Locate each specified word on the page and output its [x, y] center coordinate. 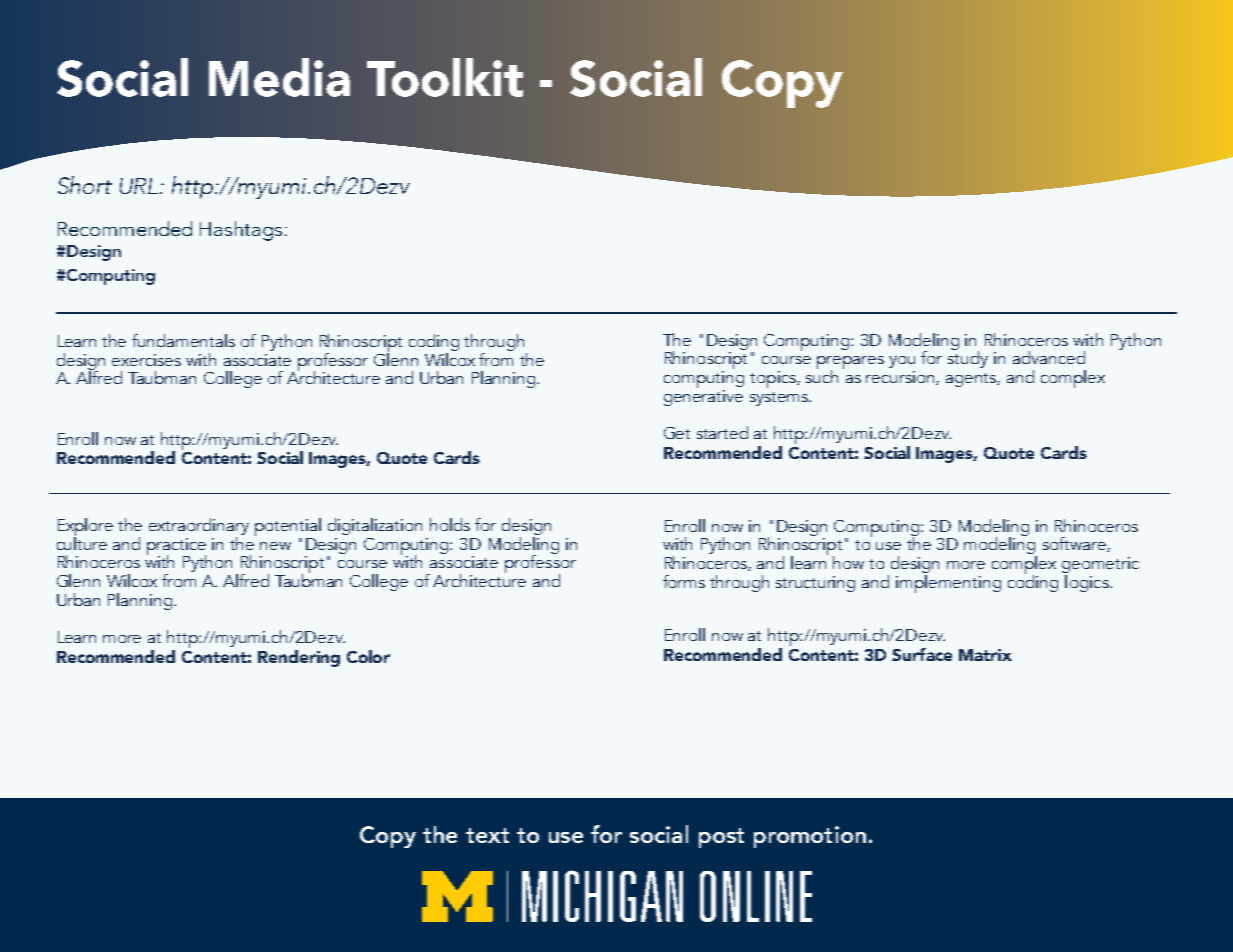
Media [279, 77]
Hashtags [241, 231]
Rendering [299, 658]
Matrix [985, 655]
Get [677, 433]
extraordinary [199, 528]
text [487, 835]
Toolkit [445, 77]
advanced [1049, 357]
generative [703, 396]
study [968, 358]
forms [684, 581]
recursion [901, 378]
